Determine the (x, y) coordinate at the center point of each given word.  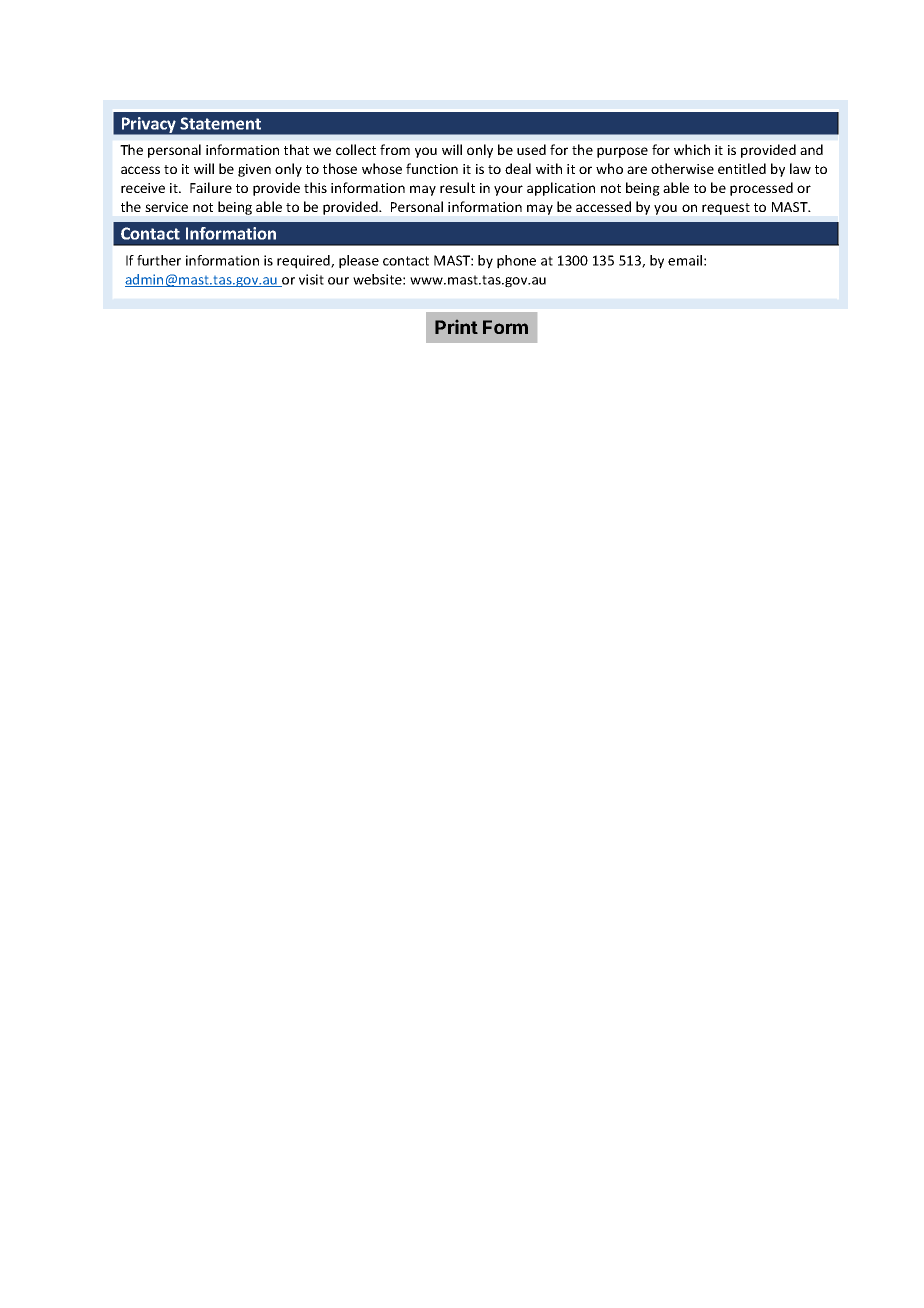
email (685, 260)
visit (311, 279)
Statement (220, 123)
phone (516, 262)
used (531, 149)
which (692, 149)
